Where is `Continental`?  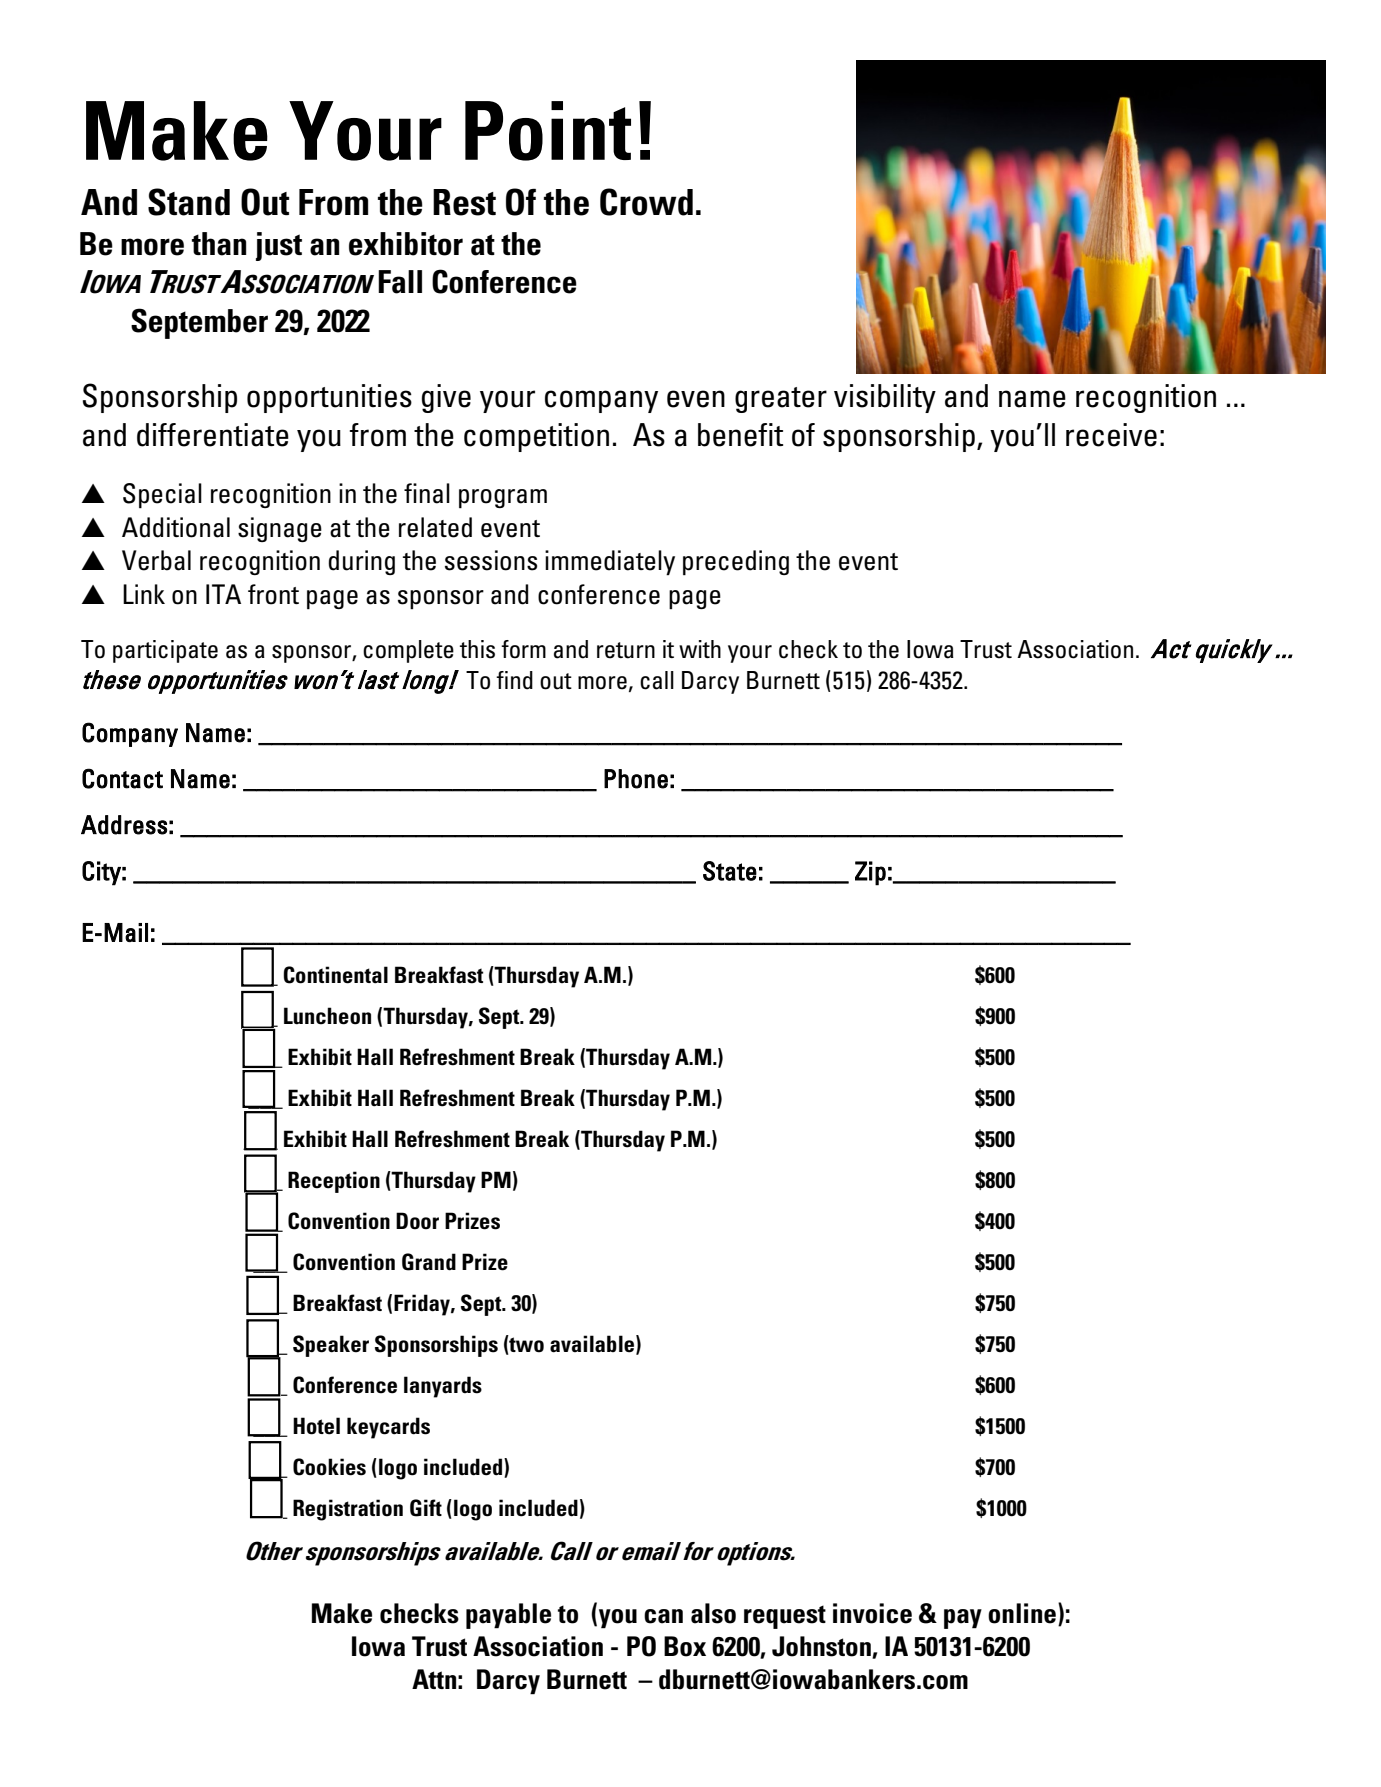
Continental is located at coordinates (335, 975).
